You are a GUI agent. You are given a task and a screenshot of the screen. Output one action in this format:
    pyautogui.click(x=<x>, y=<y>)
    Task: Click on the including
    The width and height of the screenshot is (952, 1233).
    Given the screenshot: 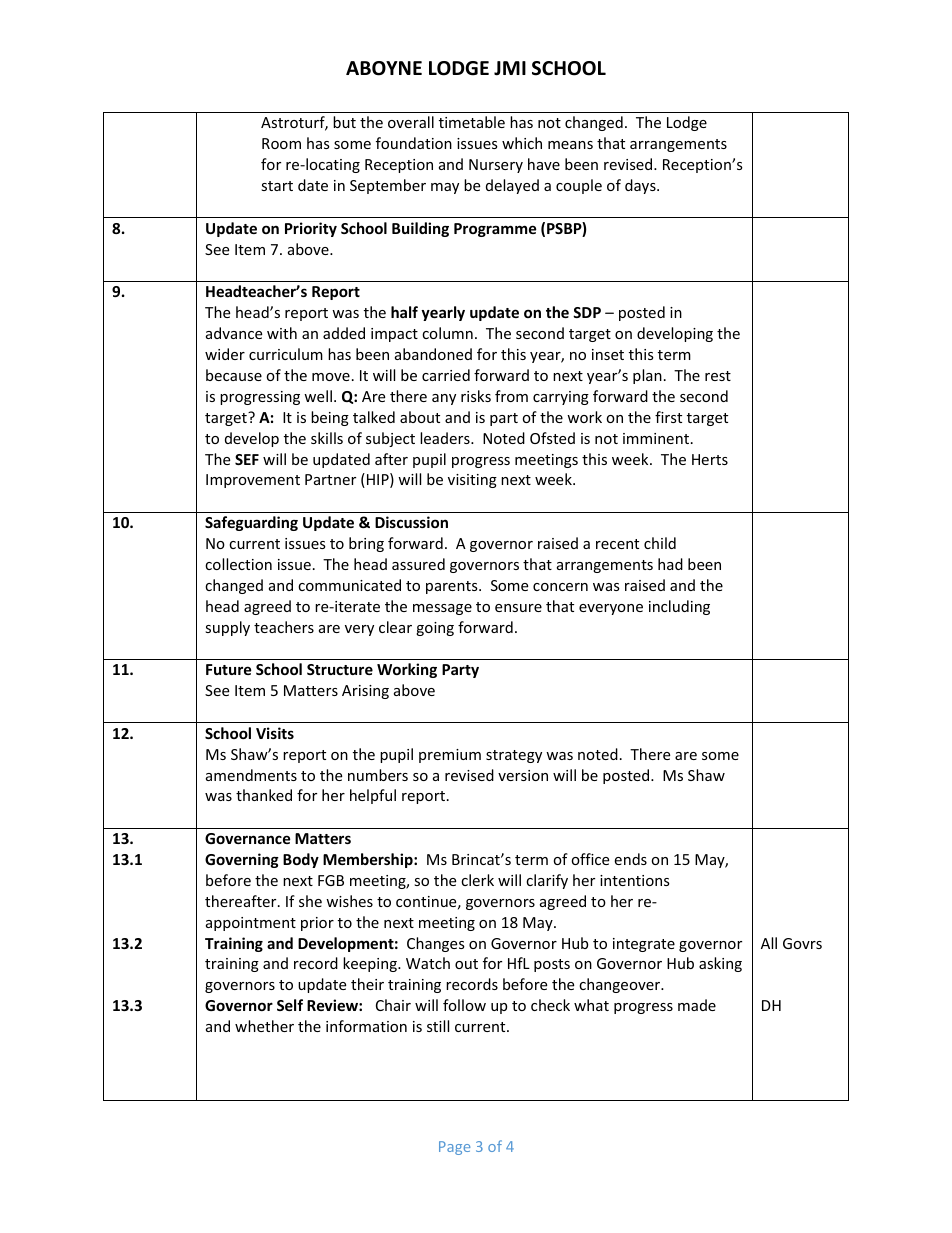 What is the action you would take?
    pyautogui.click(x=679, y=607)
